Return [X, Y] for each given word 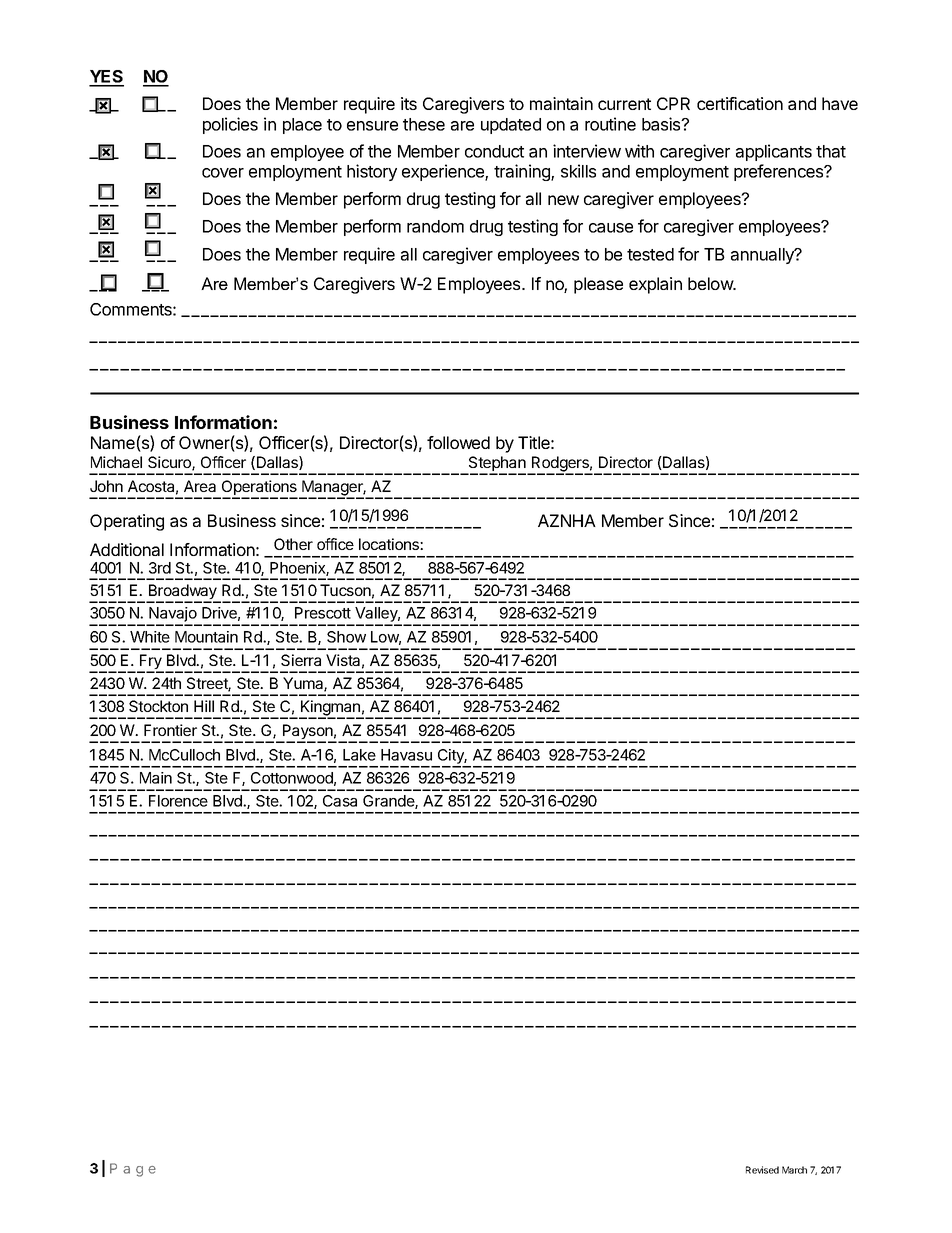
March [794, 1170]
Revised [762, 1170]
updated [511, 126]
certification [740, 103]
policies [230, 125]
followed [458, 442]
